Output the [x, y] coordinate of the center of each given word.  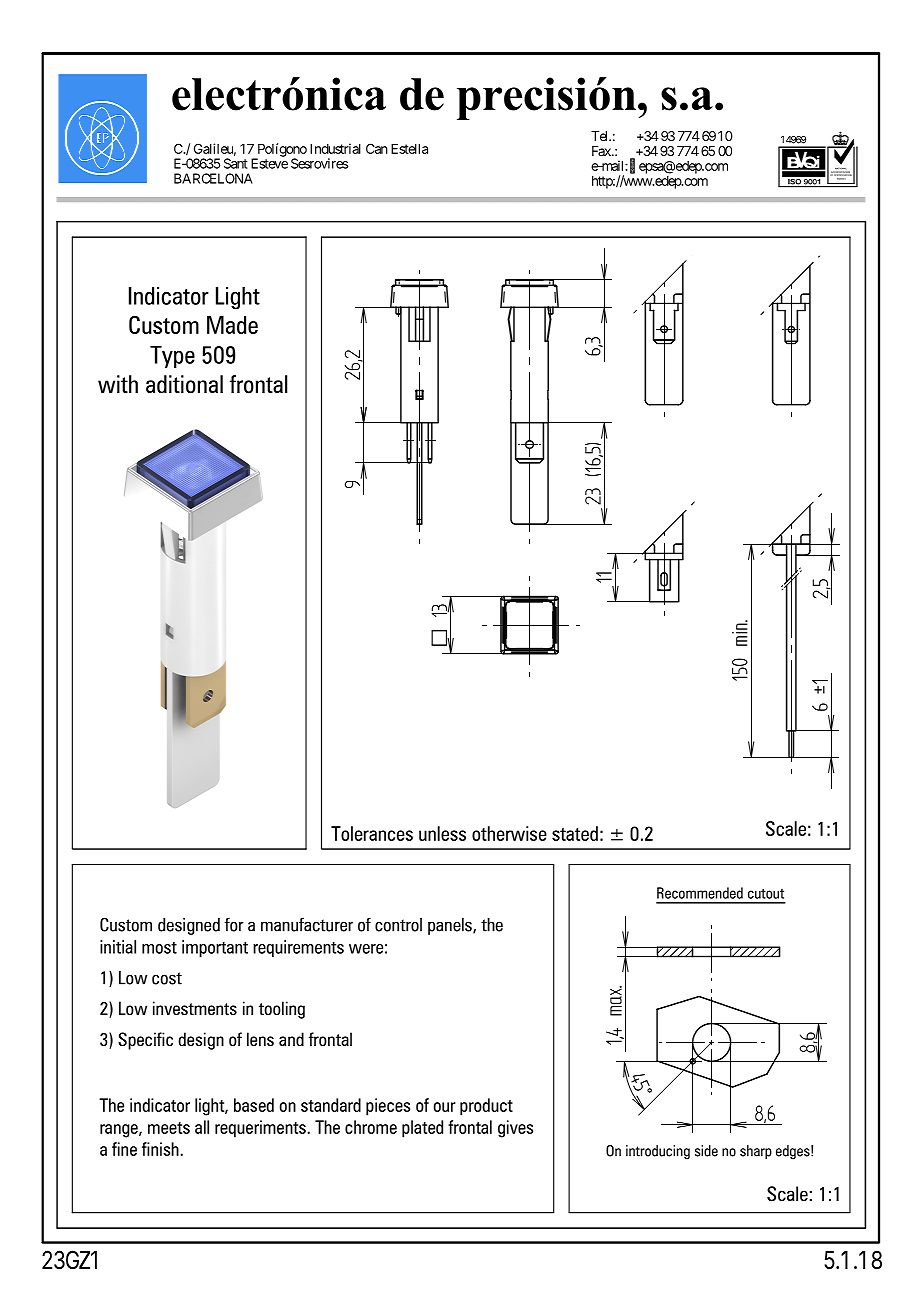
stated [575, 833]
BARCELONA [213, 178]
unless [442, 833]
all [202, 1127]
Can [377, 148]
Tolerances [372, 833]
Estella [409, 149]
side [706, 1151]
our [445, 1107]
